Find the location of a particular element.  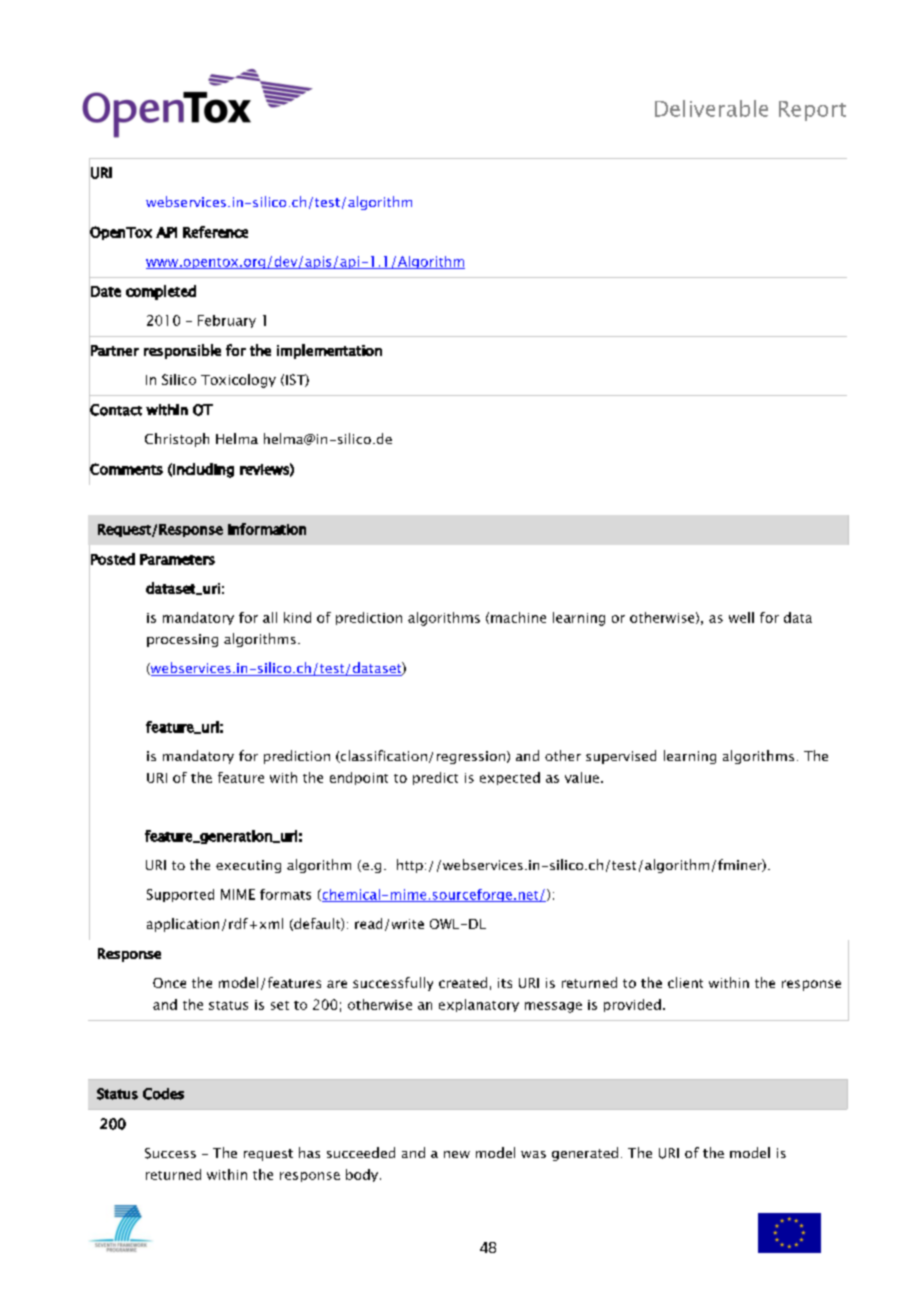

supervised is located at coordinates (621, 757).
